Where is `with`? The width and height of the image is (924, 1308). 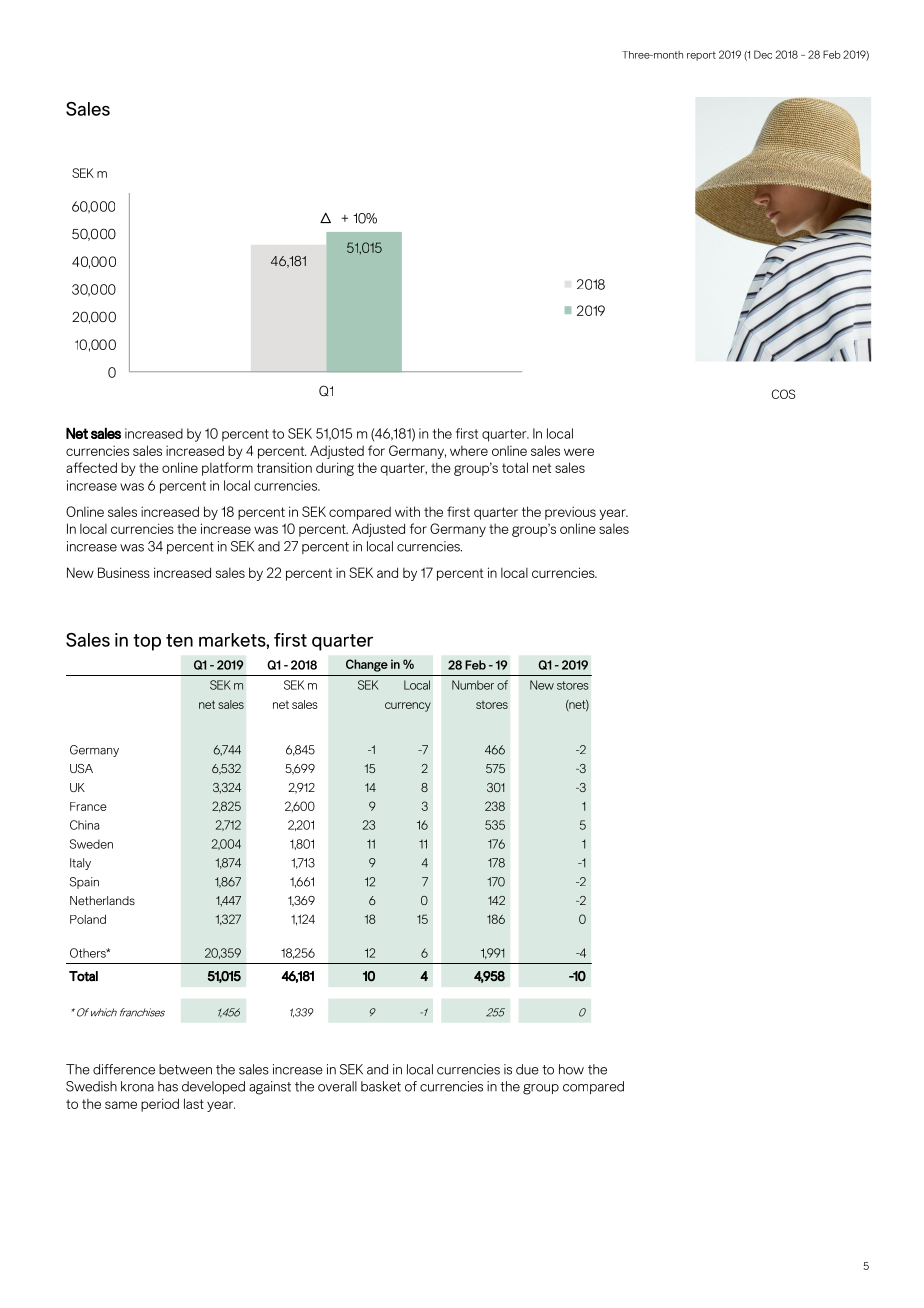 with is located at coordinates (407, 511).
